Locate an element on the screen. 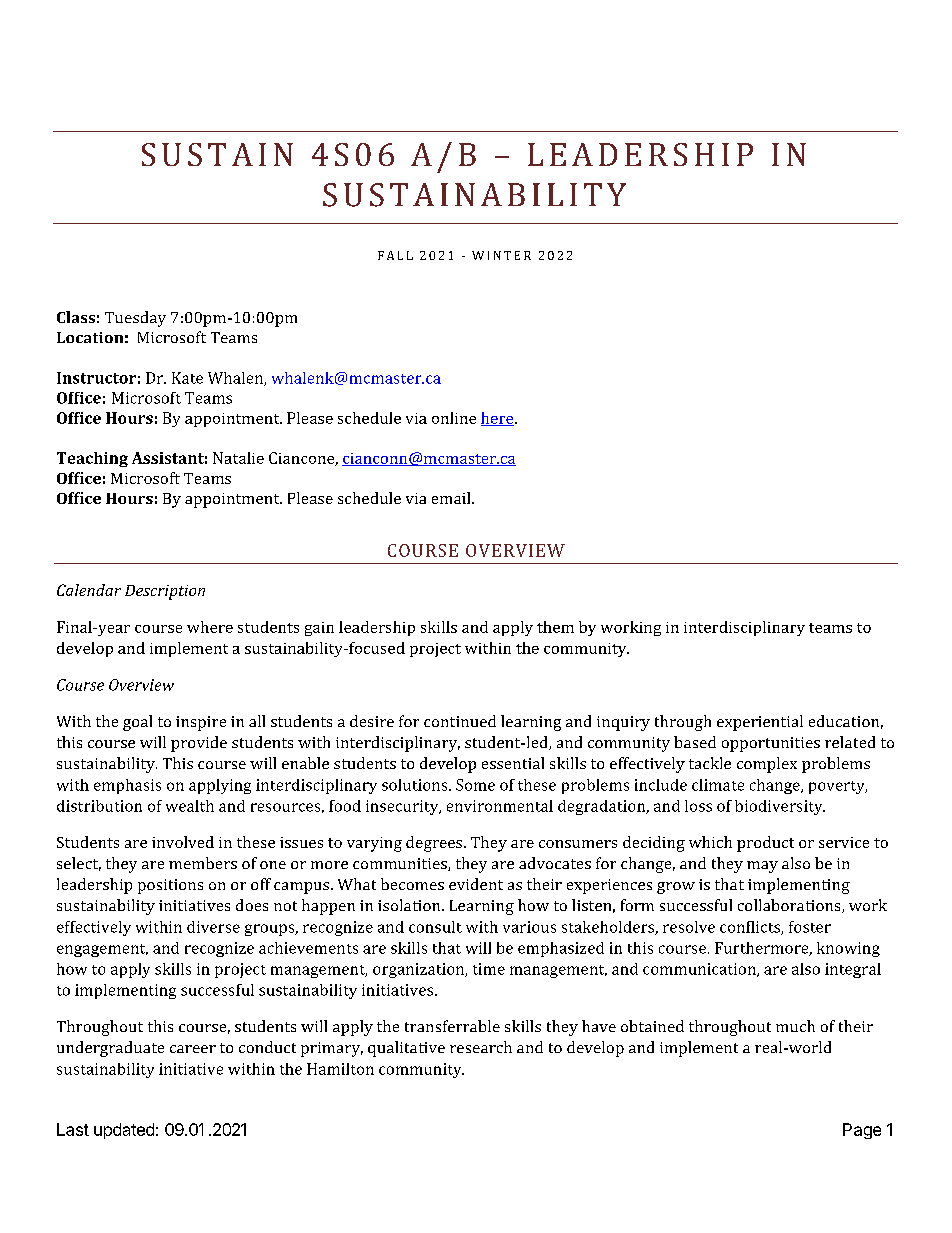  experiential is located at coordinates (760, 723).
